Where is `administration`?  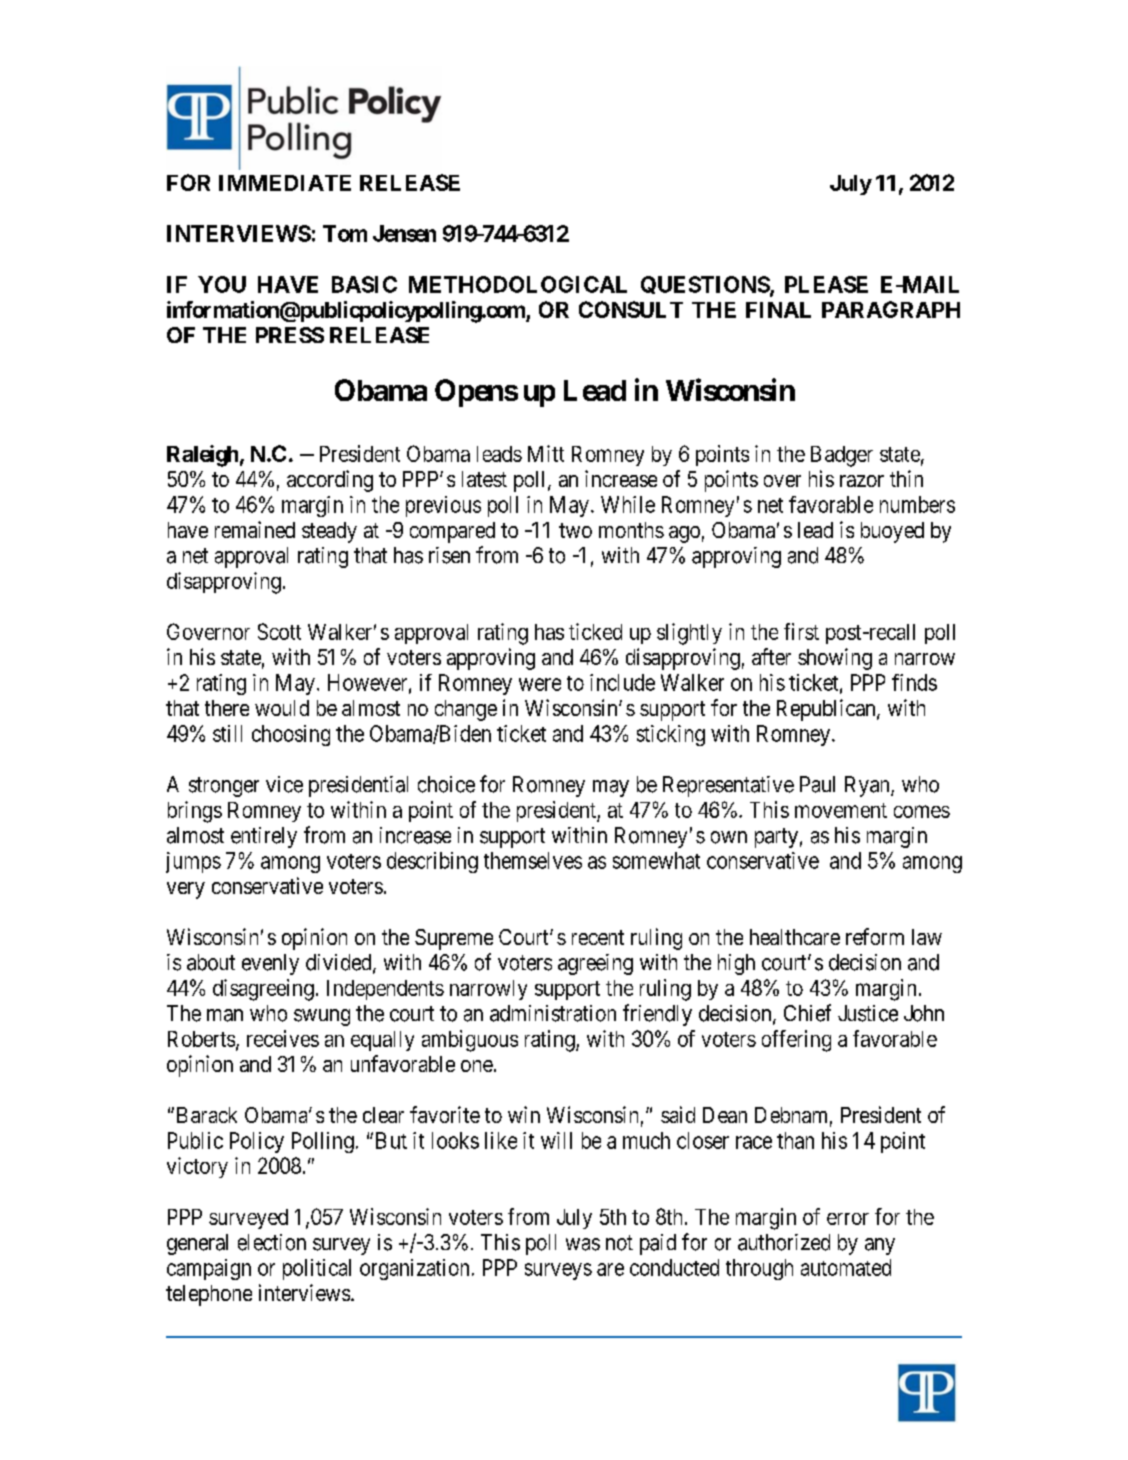 administration is located at coordinates (553, 1013).
